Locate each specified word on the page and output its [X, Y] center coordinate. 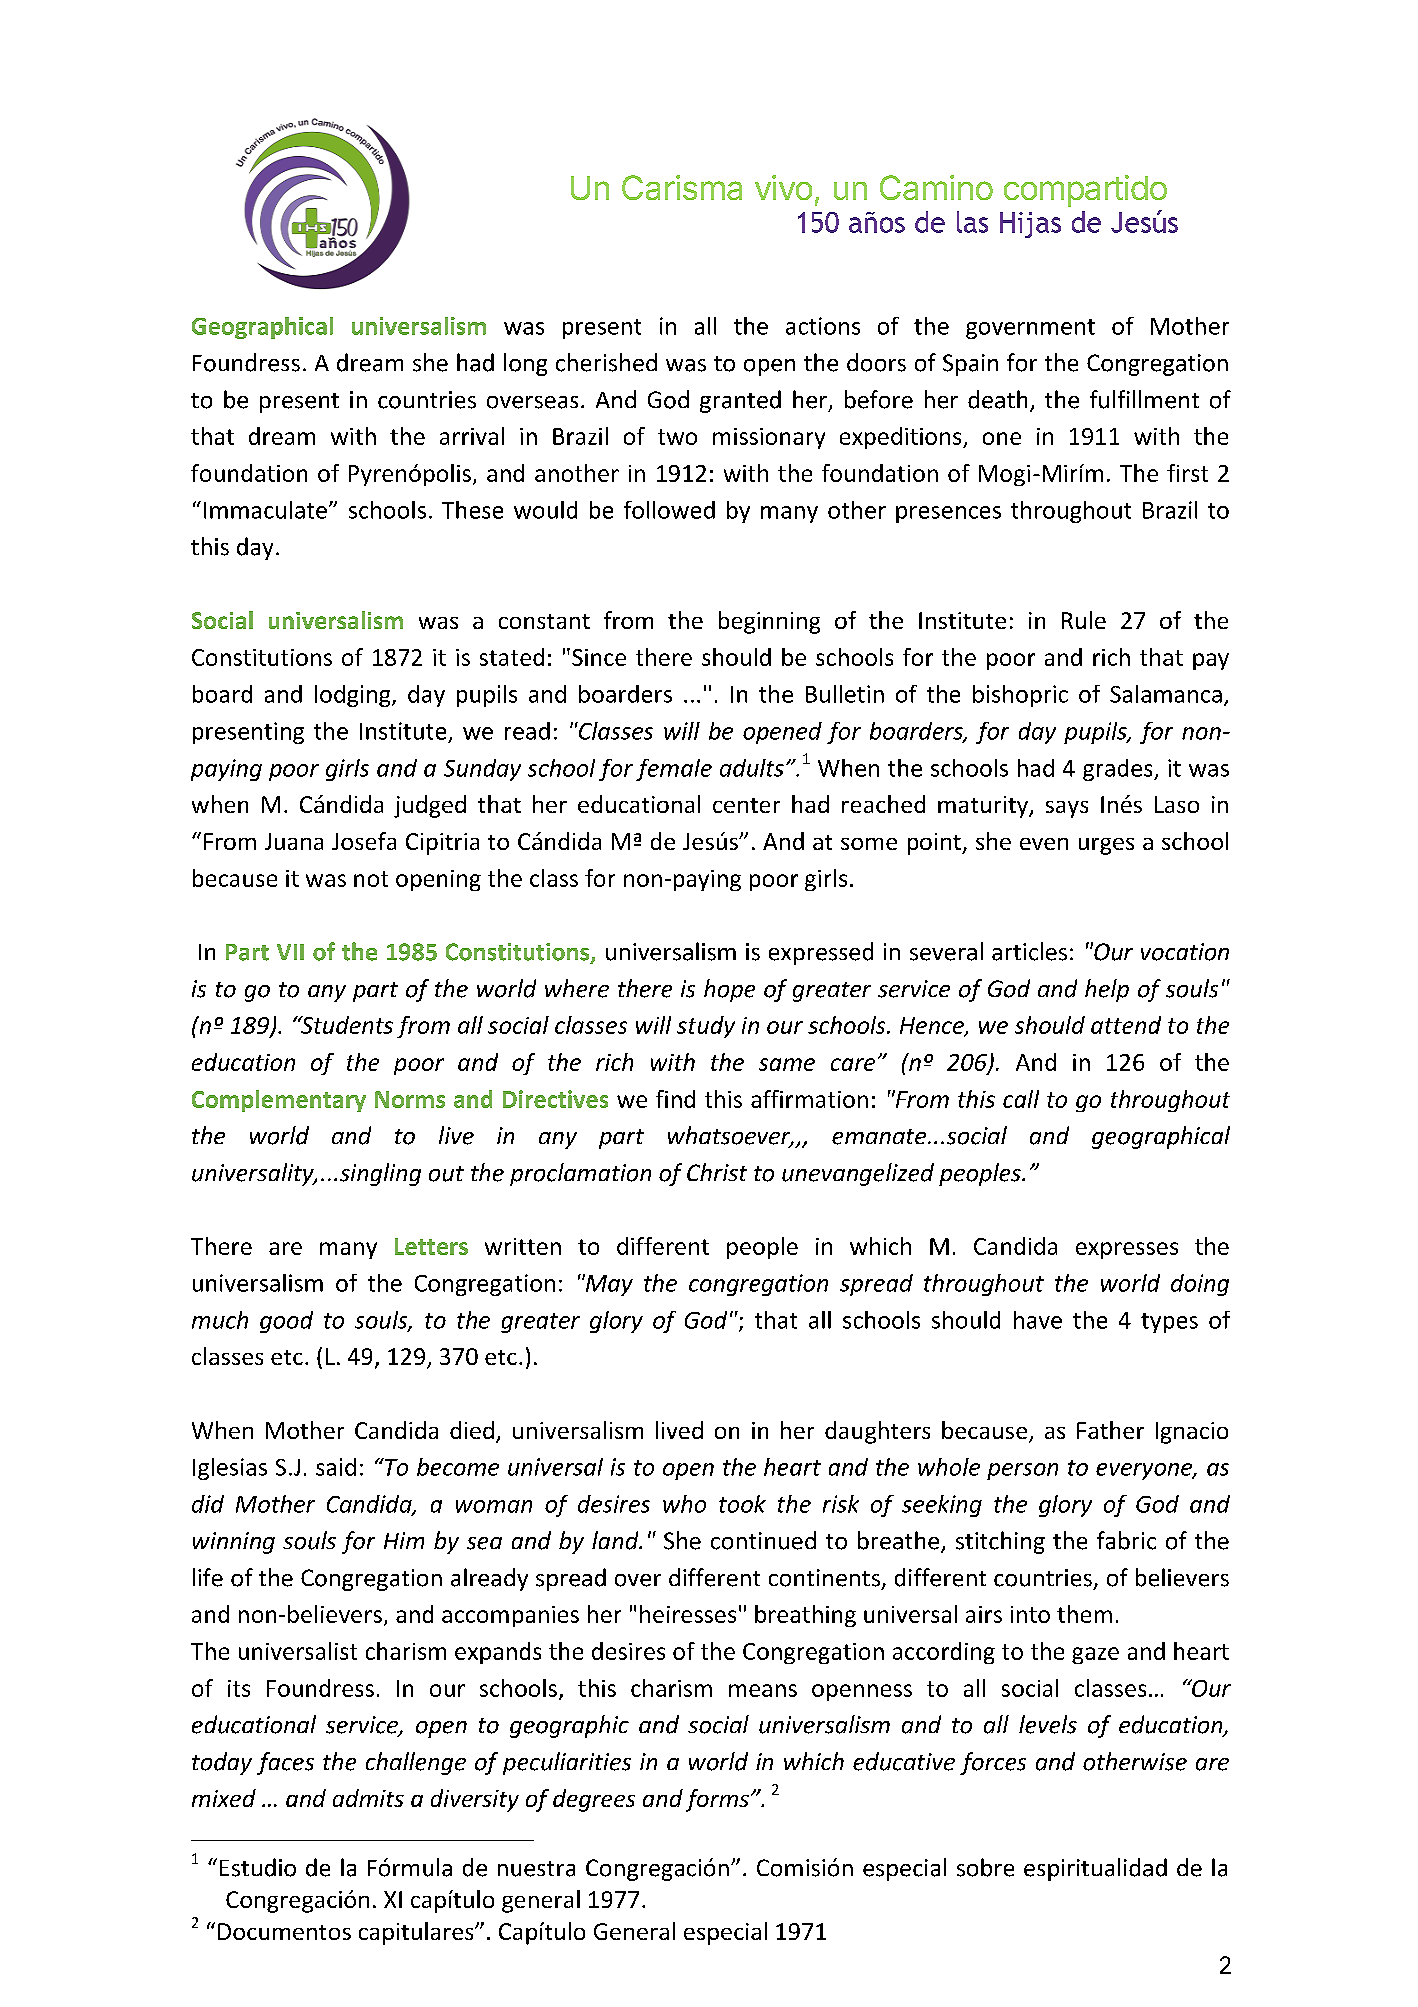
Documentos [284, 1931]
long [525, 364]
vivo [783, 187]
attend [1126, 1025]
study [706, 1027]
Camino [936, 187]
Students [345, 1025]
